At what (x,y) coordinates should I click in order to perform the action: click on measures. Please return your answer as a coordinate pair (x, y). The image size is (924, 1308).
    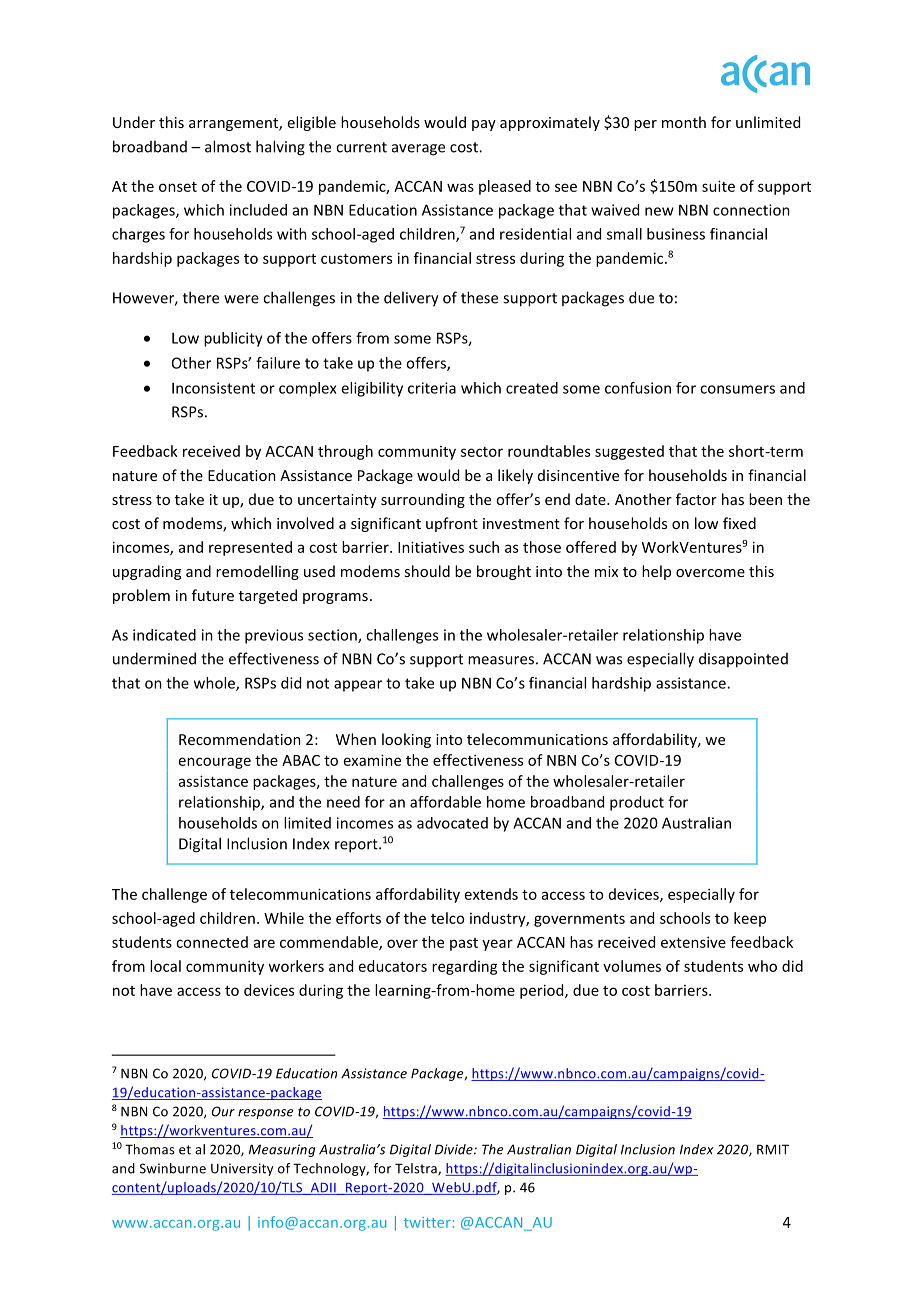
    Looking at the image, I should click on (501, 660).
